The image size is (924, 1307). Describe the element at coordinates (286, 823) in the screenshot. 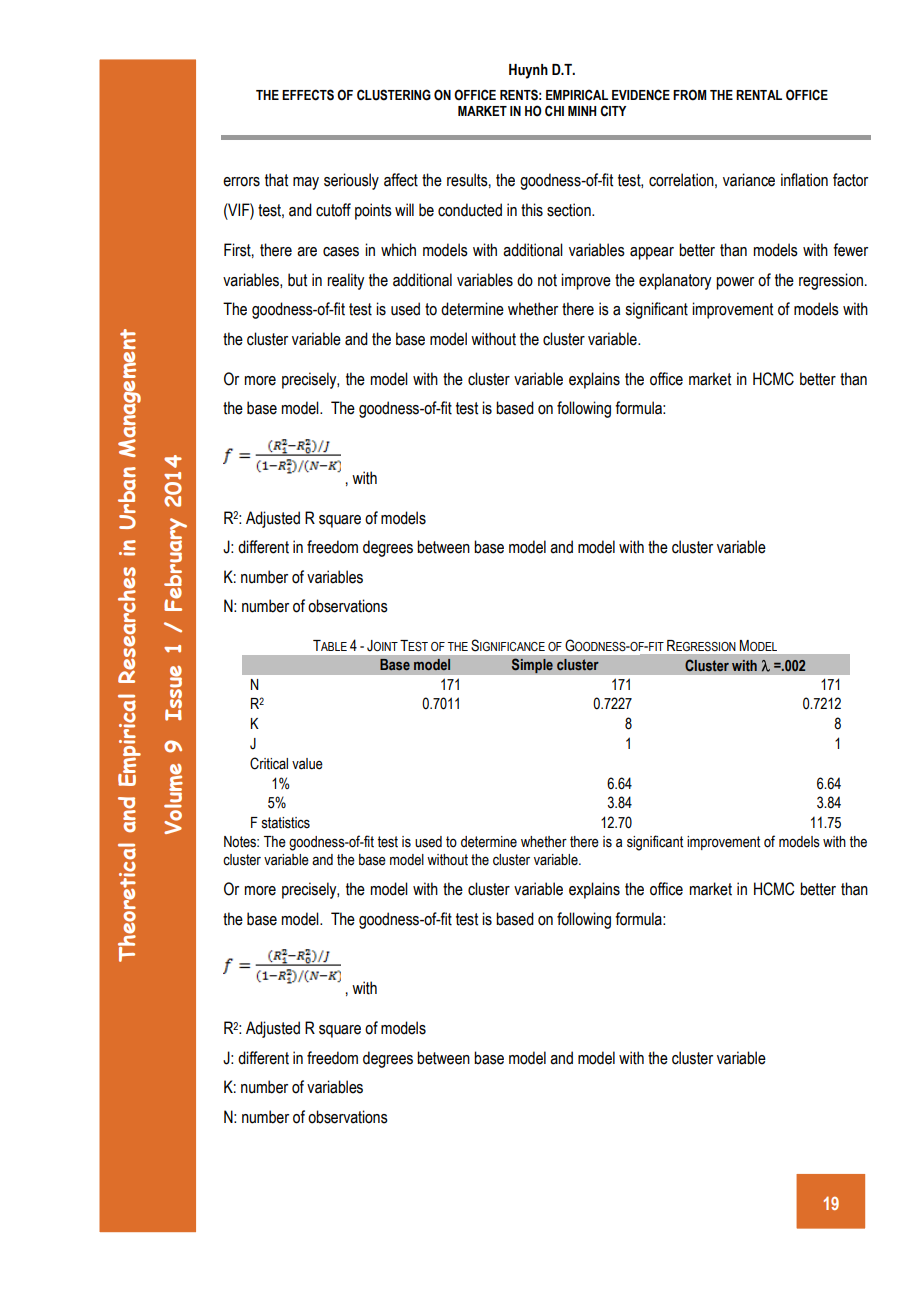

I see `statistics` at that location.
